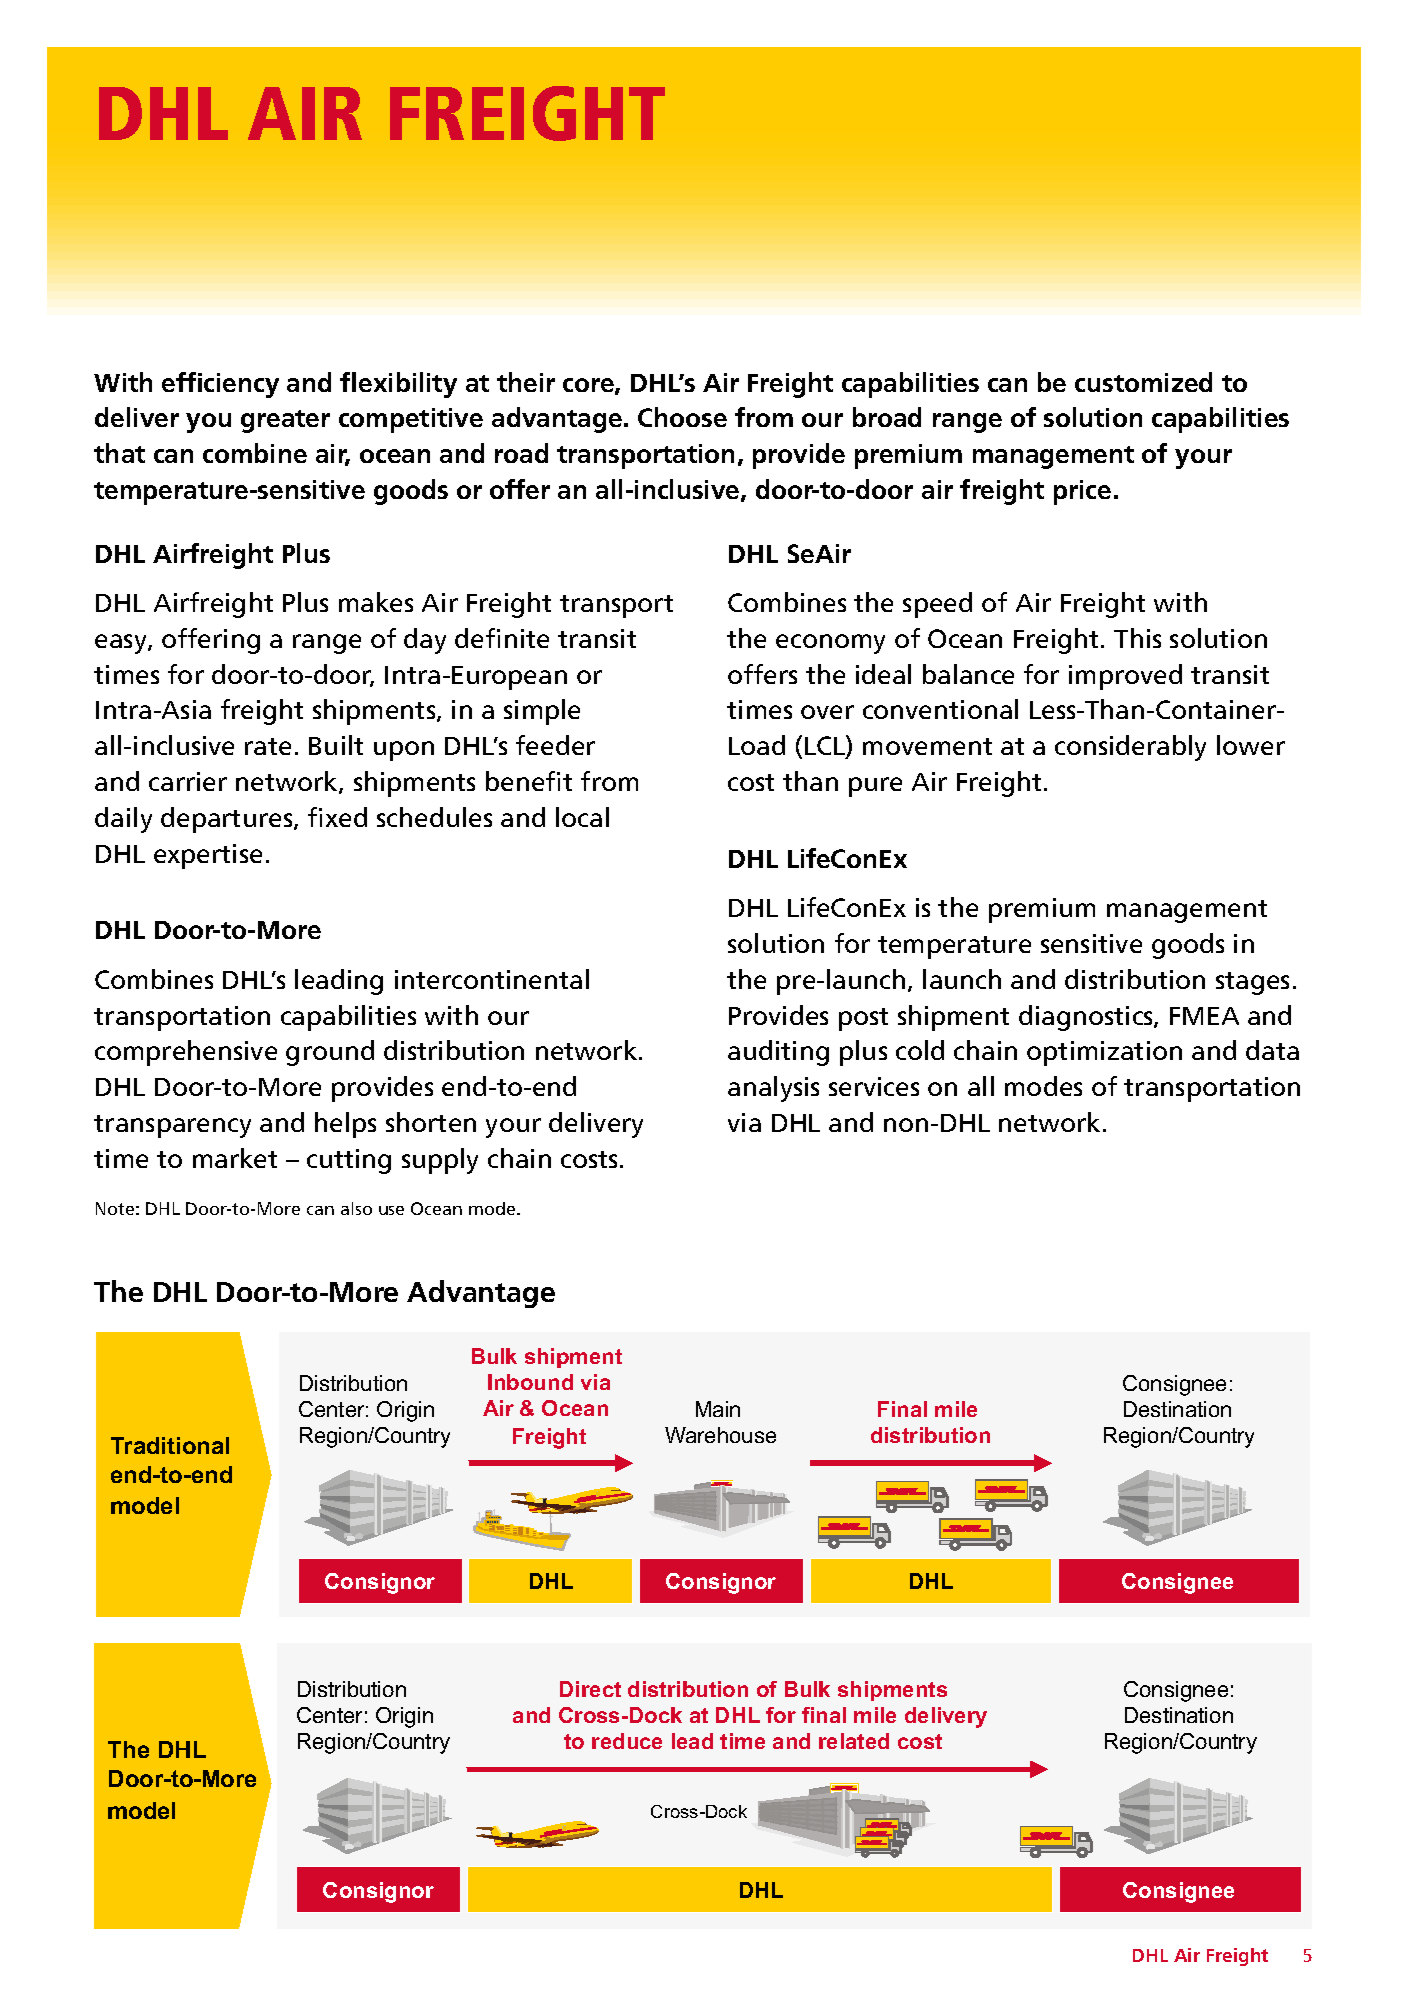 This page has width=1408, height=2011. Describe the element at coordinates (1252, 983) in the page. I see `stages` at that location.
